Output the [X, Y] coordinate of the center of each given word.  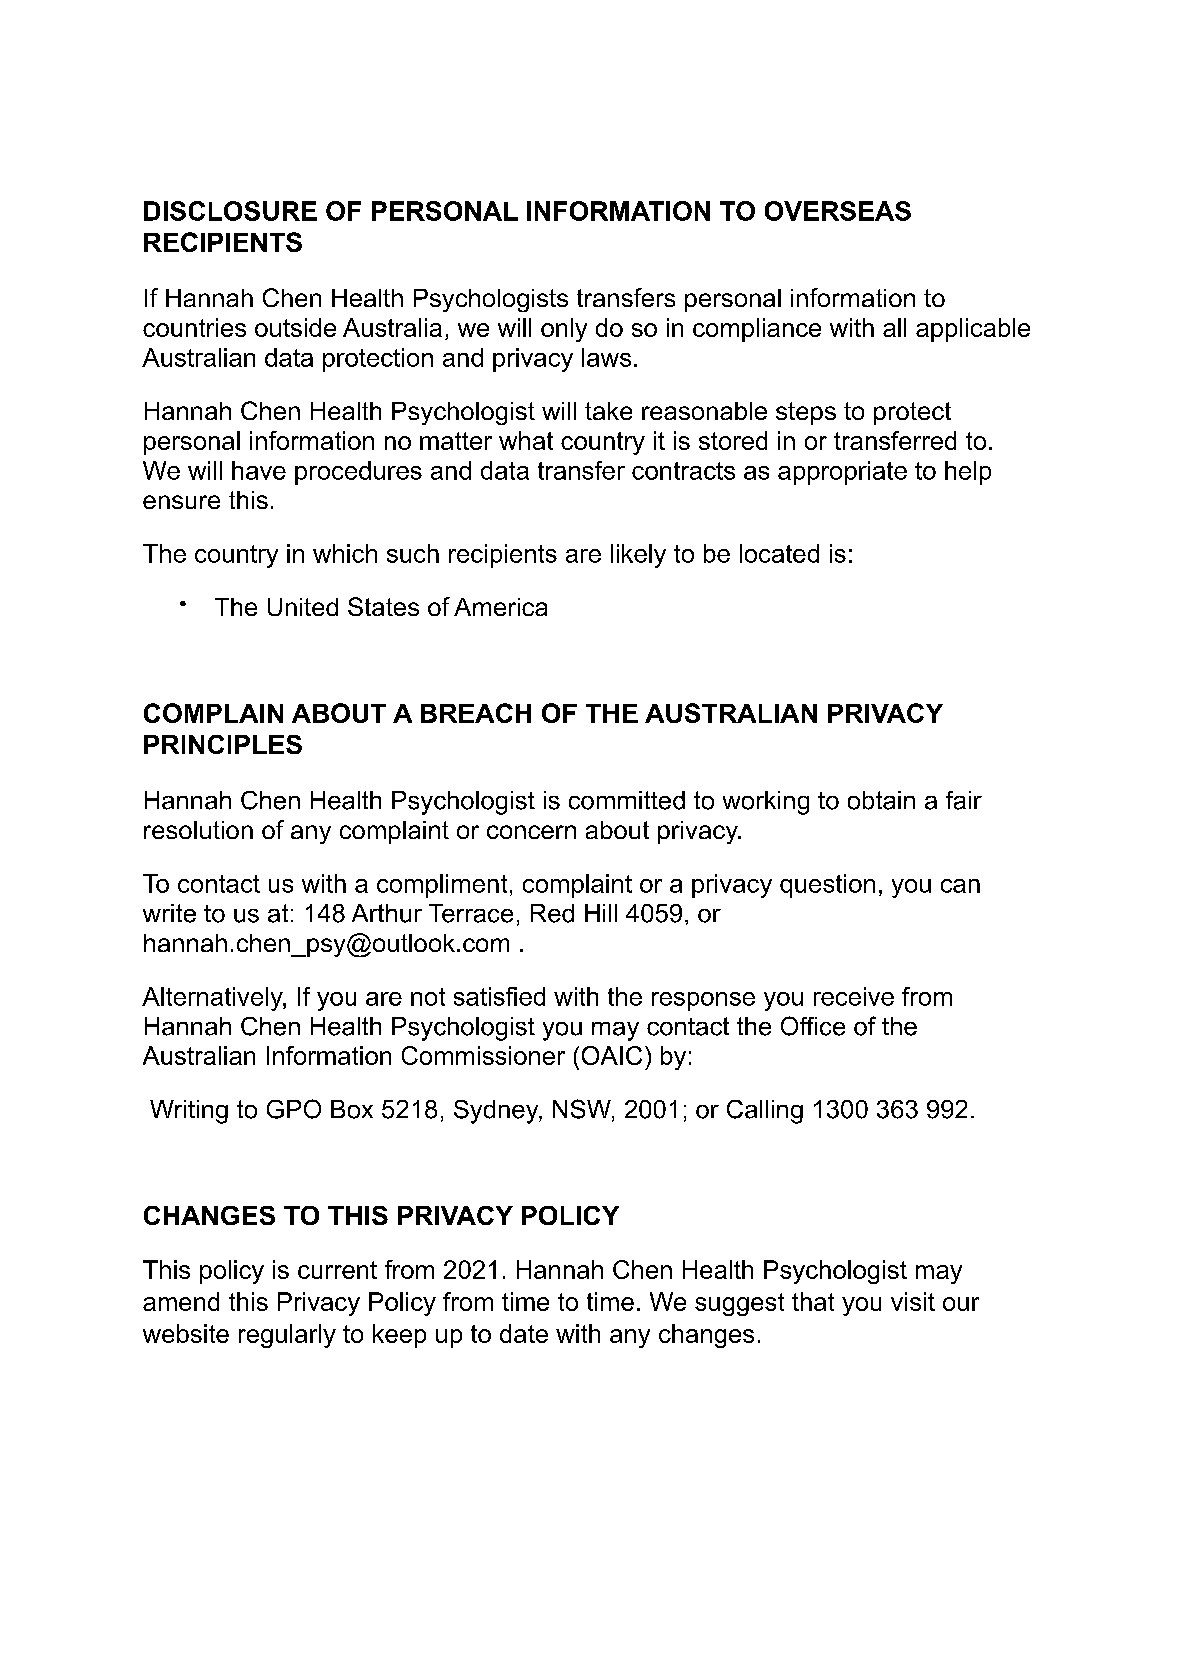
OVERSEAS [838, 211]
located [779, 553]
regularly [287, 1336]
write [169, 913]
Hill [601, 913]
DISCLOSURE [230, 211]
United [303, 607]
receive [854, 996]
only [564, 330]
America [500, 607]
